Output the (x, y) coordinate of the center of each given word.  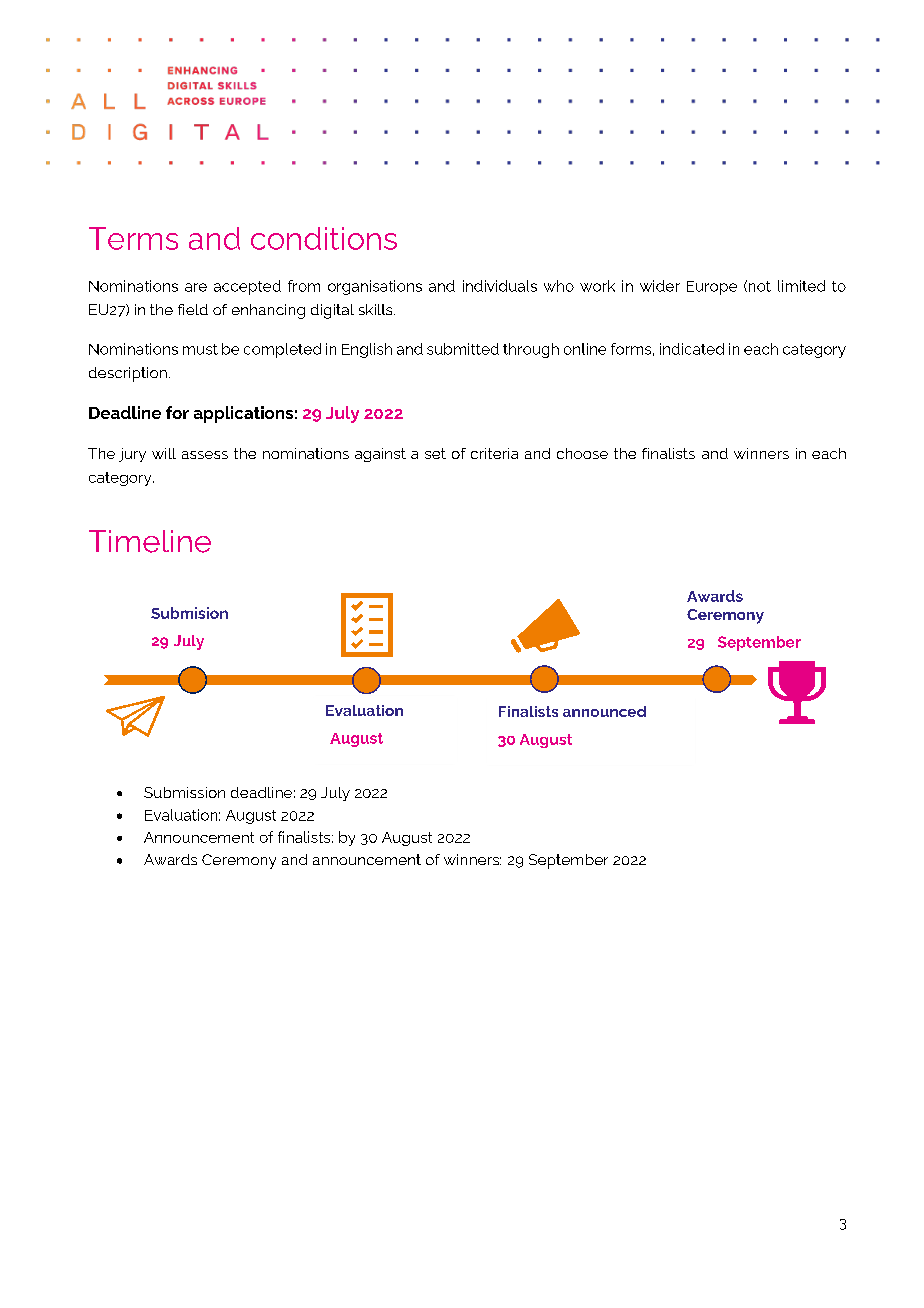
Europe (712, 288)
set (435, 453)
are (196, 287)
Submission (184, 792)
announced (604, 711)
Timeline (150, 541)
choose (582, 453)
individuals (500, 286)
